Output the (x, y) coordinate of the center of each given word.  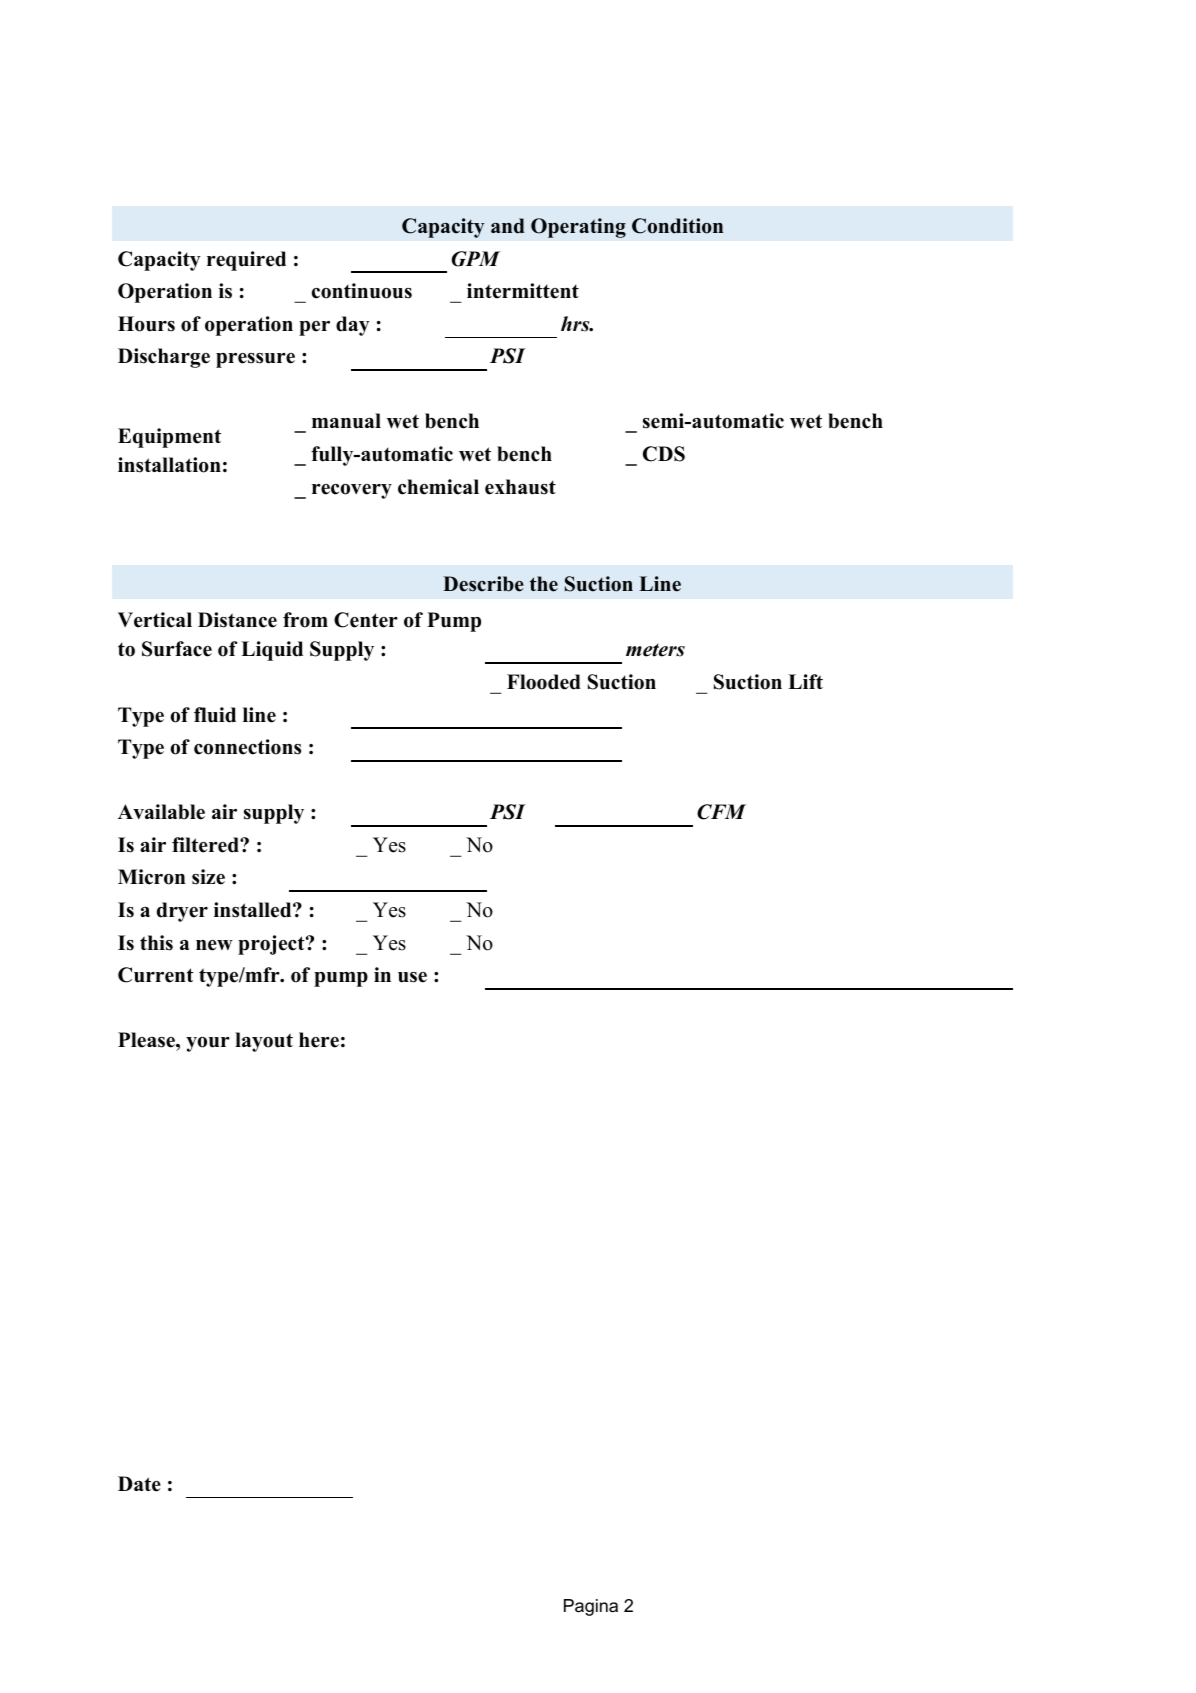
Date (139, 1484)
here (319, 1040)
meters (655, 650)
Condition (677, 226)
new (214, 945)
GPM (476, 259)
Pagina (591, 1607)
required (246, 261)
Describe (483, 584)
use (412, 977)
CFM (721, 812)
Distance (237, 620)
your (208, 1044)
